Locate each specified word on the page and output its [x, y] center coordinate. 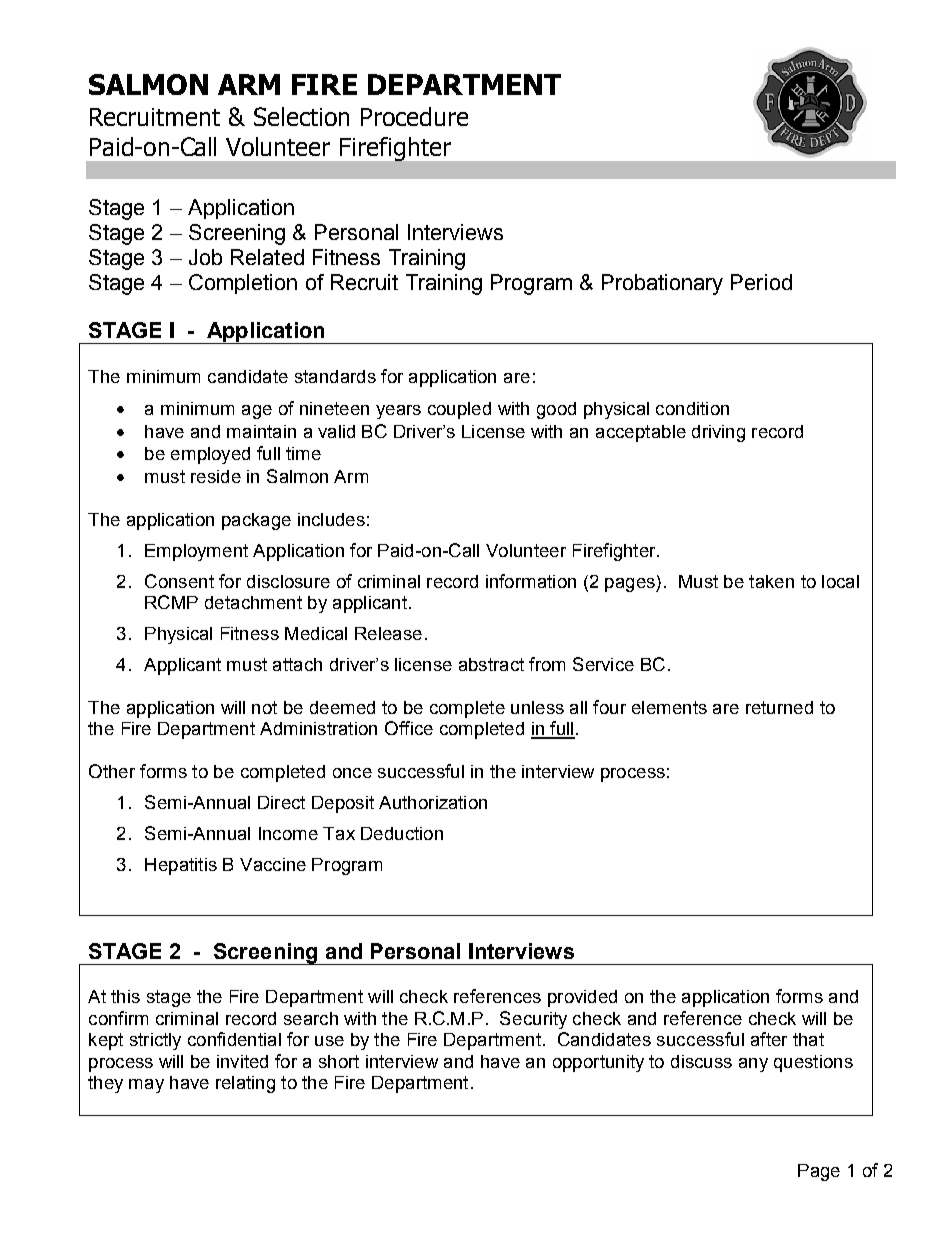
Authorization [433, 802]
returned [779, 707]
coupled [459, 410]
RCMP [171, 602]
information [531, 581]
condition [692, 408]
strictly [155, 1041]
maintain [261, 431]
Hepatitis [181, 866]
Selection [301, 116]
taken [771, 581]
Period [761, 282]
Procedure [414, 116]
